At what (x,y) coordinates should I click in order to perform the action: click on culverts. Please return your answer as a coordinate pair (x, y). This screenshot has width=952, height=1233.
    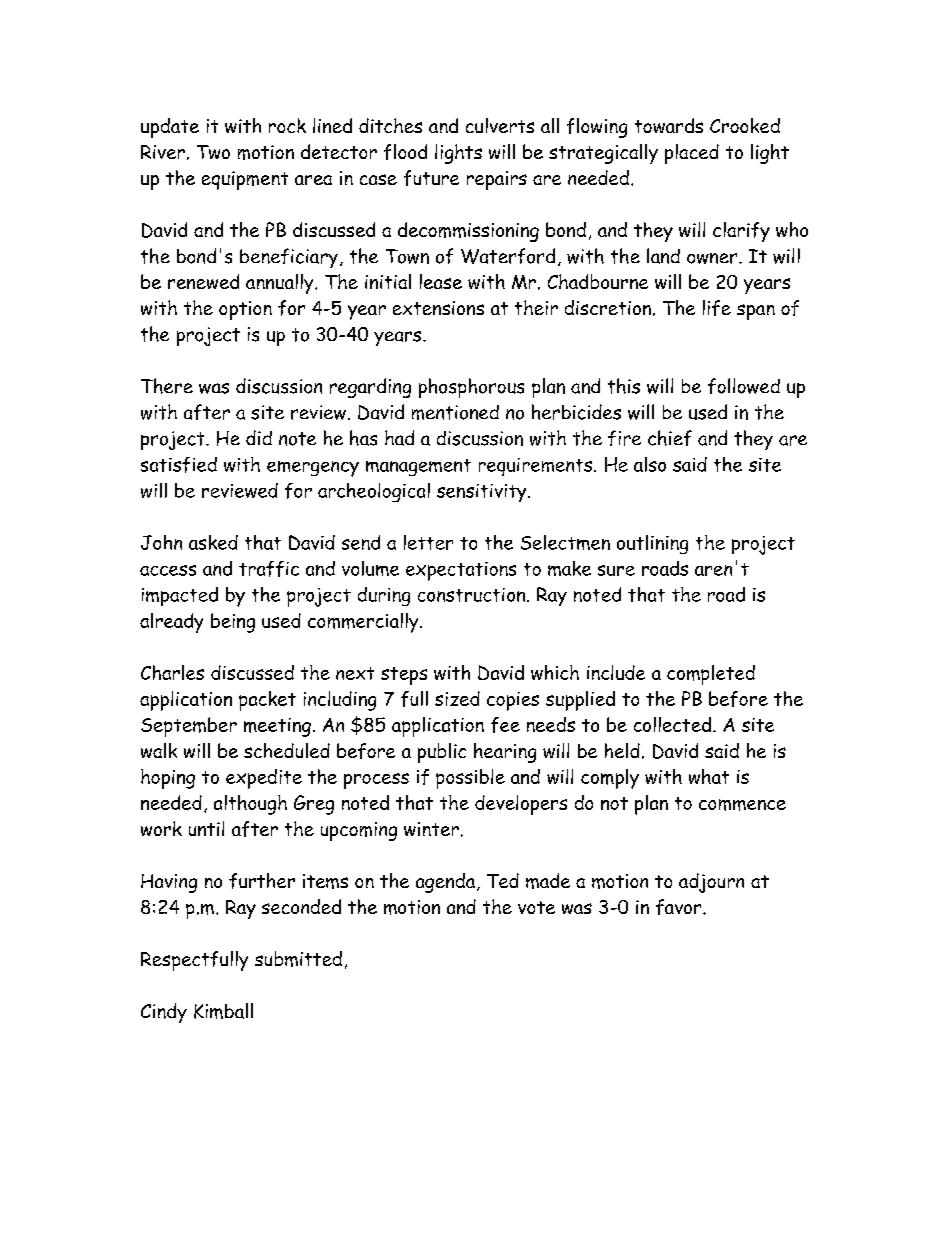
    Looking at the image, I should click on (500, 125).
